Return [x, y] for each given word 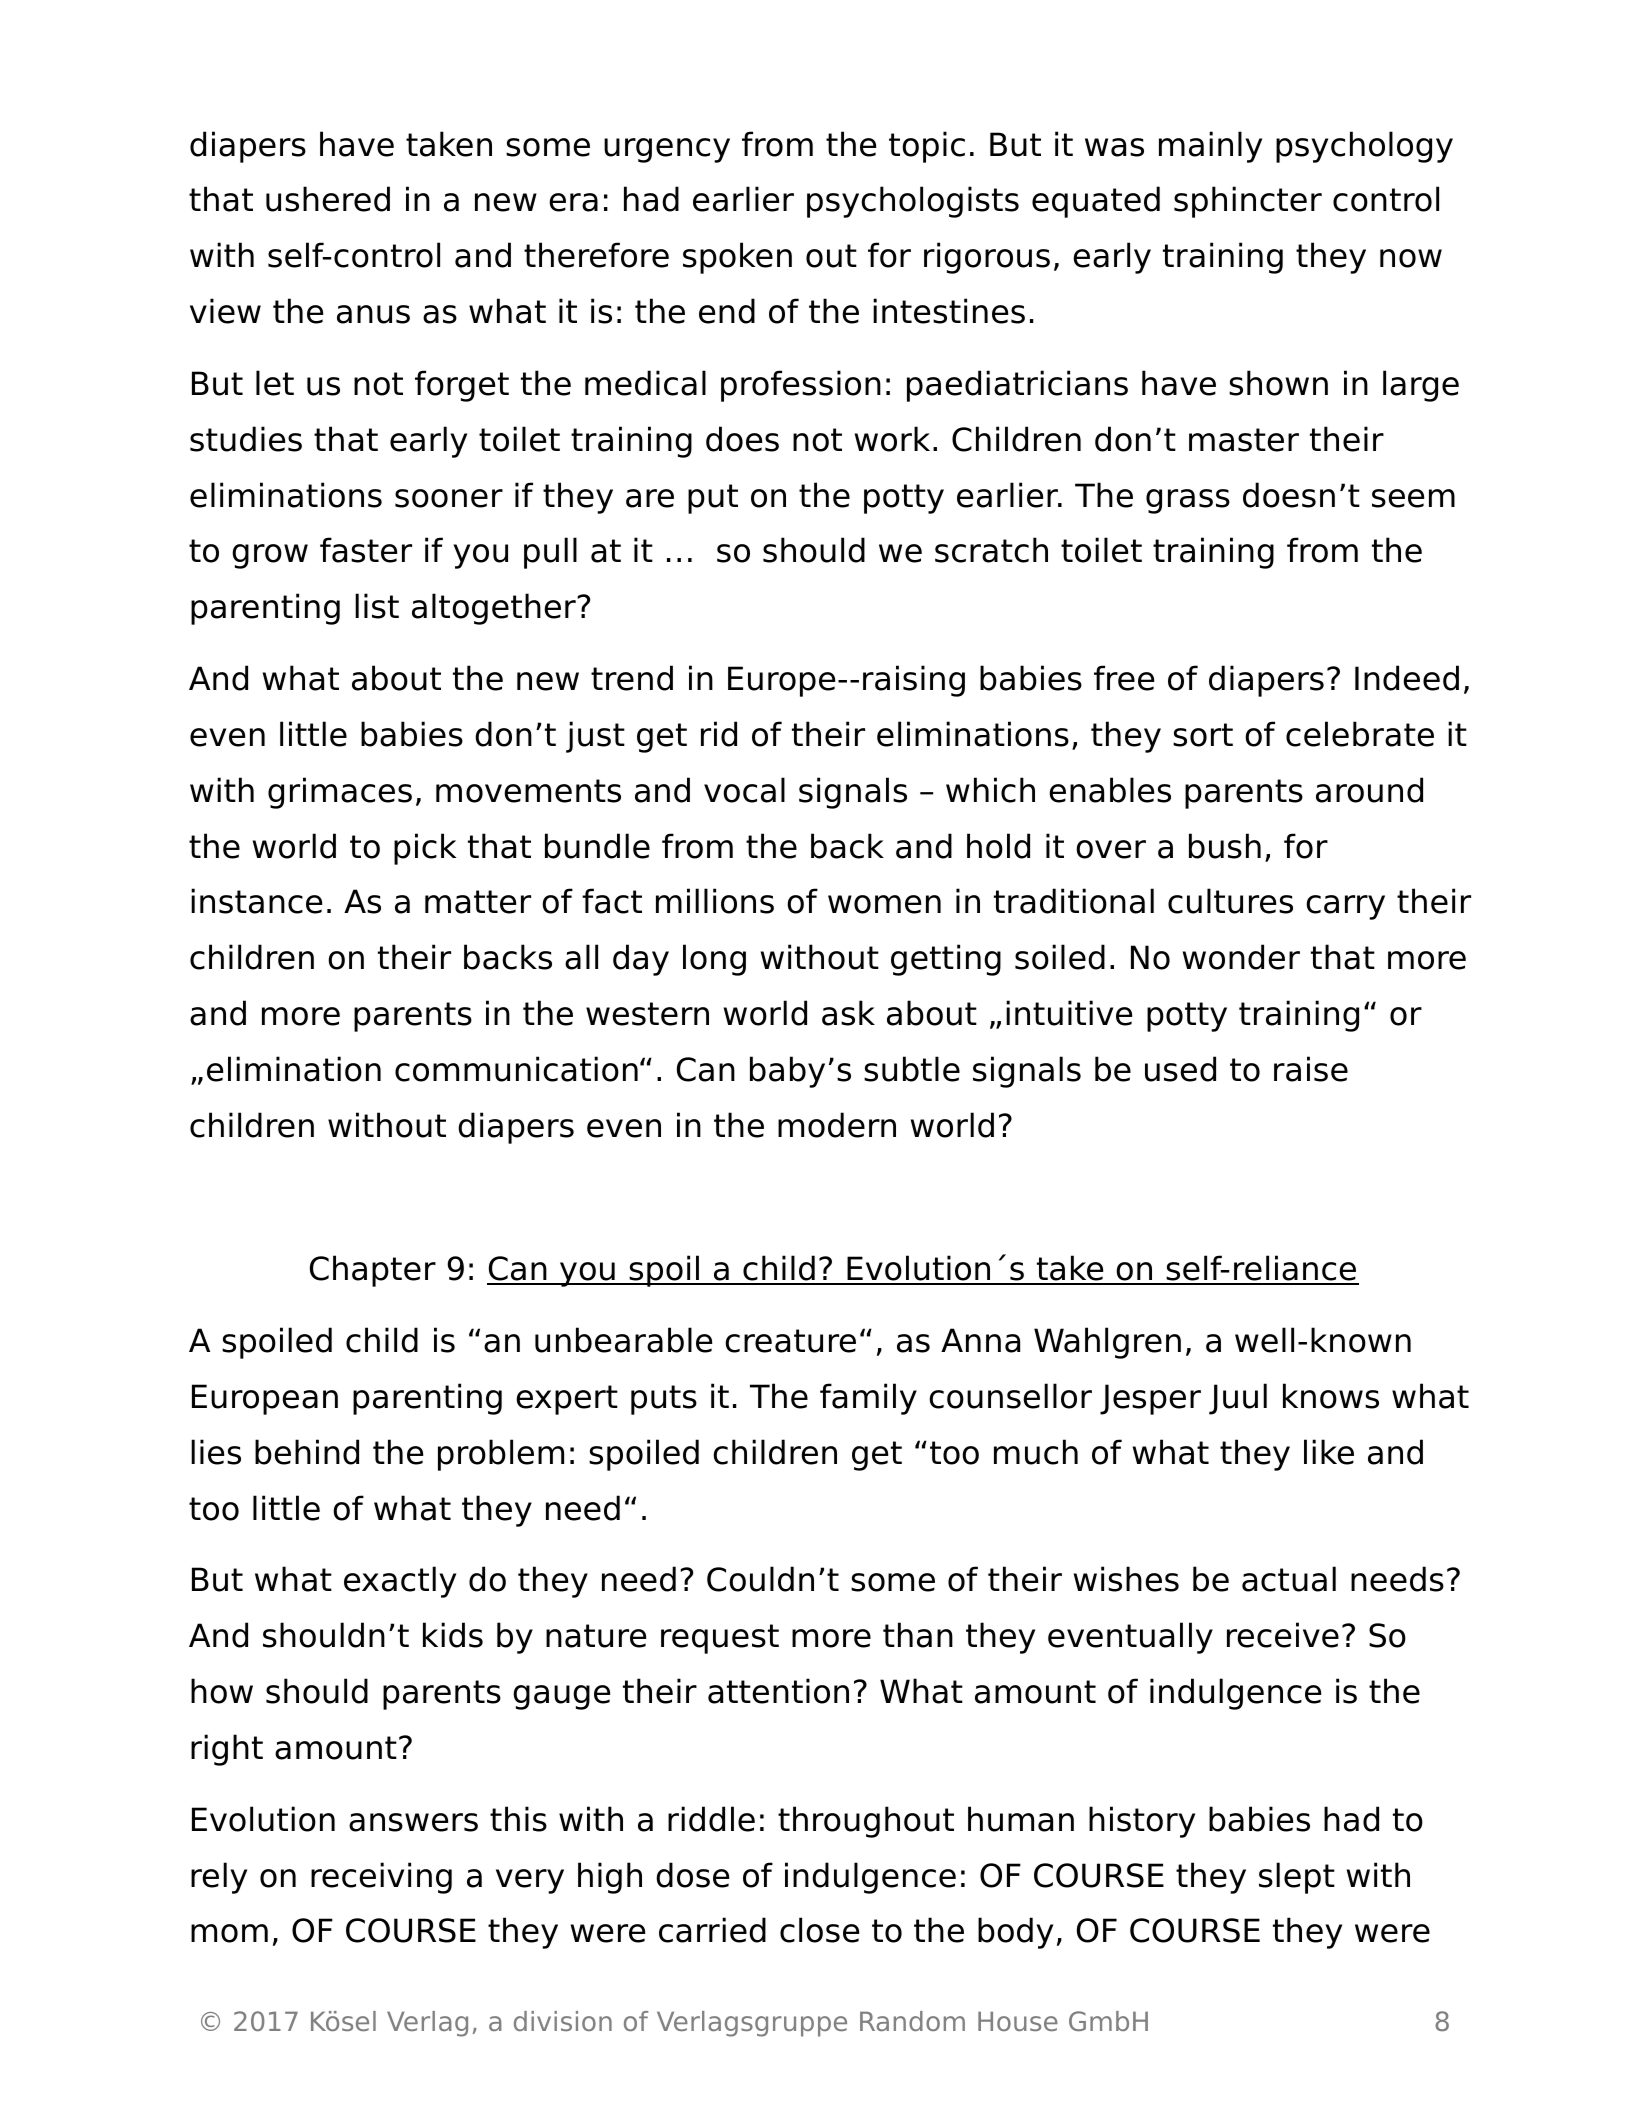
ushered [328, 199]
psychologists [913, 202]
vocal [744, 790]
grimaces [340, 793]
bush [1225, 846]
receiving [381, 1878]
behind [307, 1452]
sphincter [1248, 202]
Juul [1238, 1399]
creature [790, 1341]
